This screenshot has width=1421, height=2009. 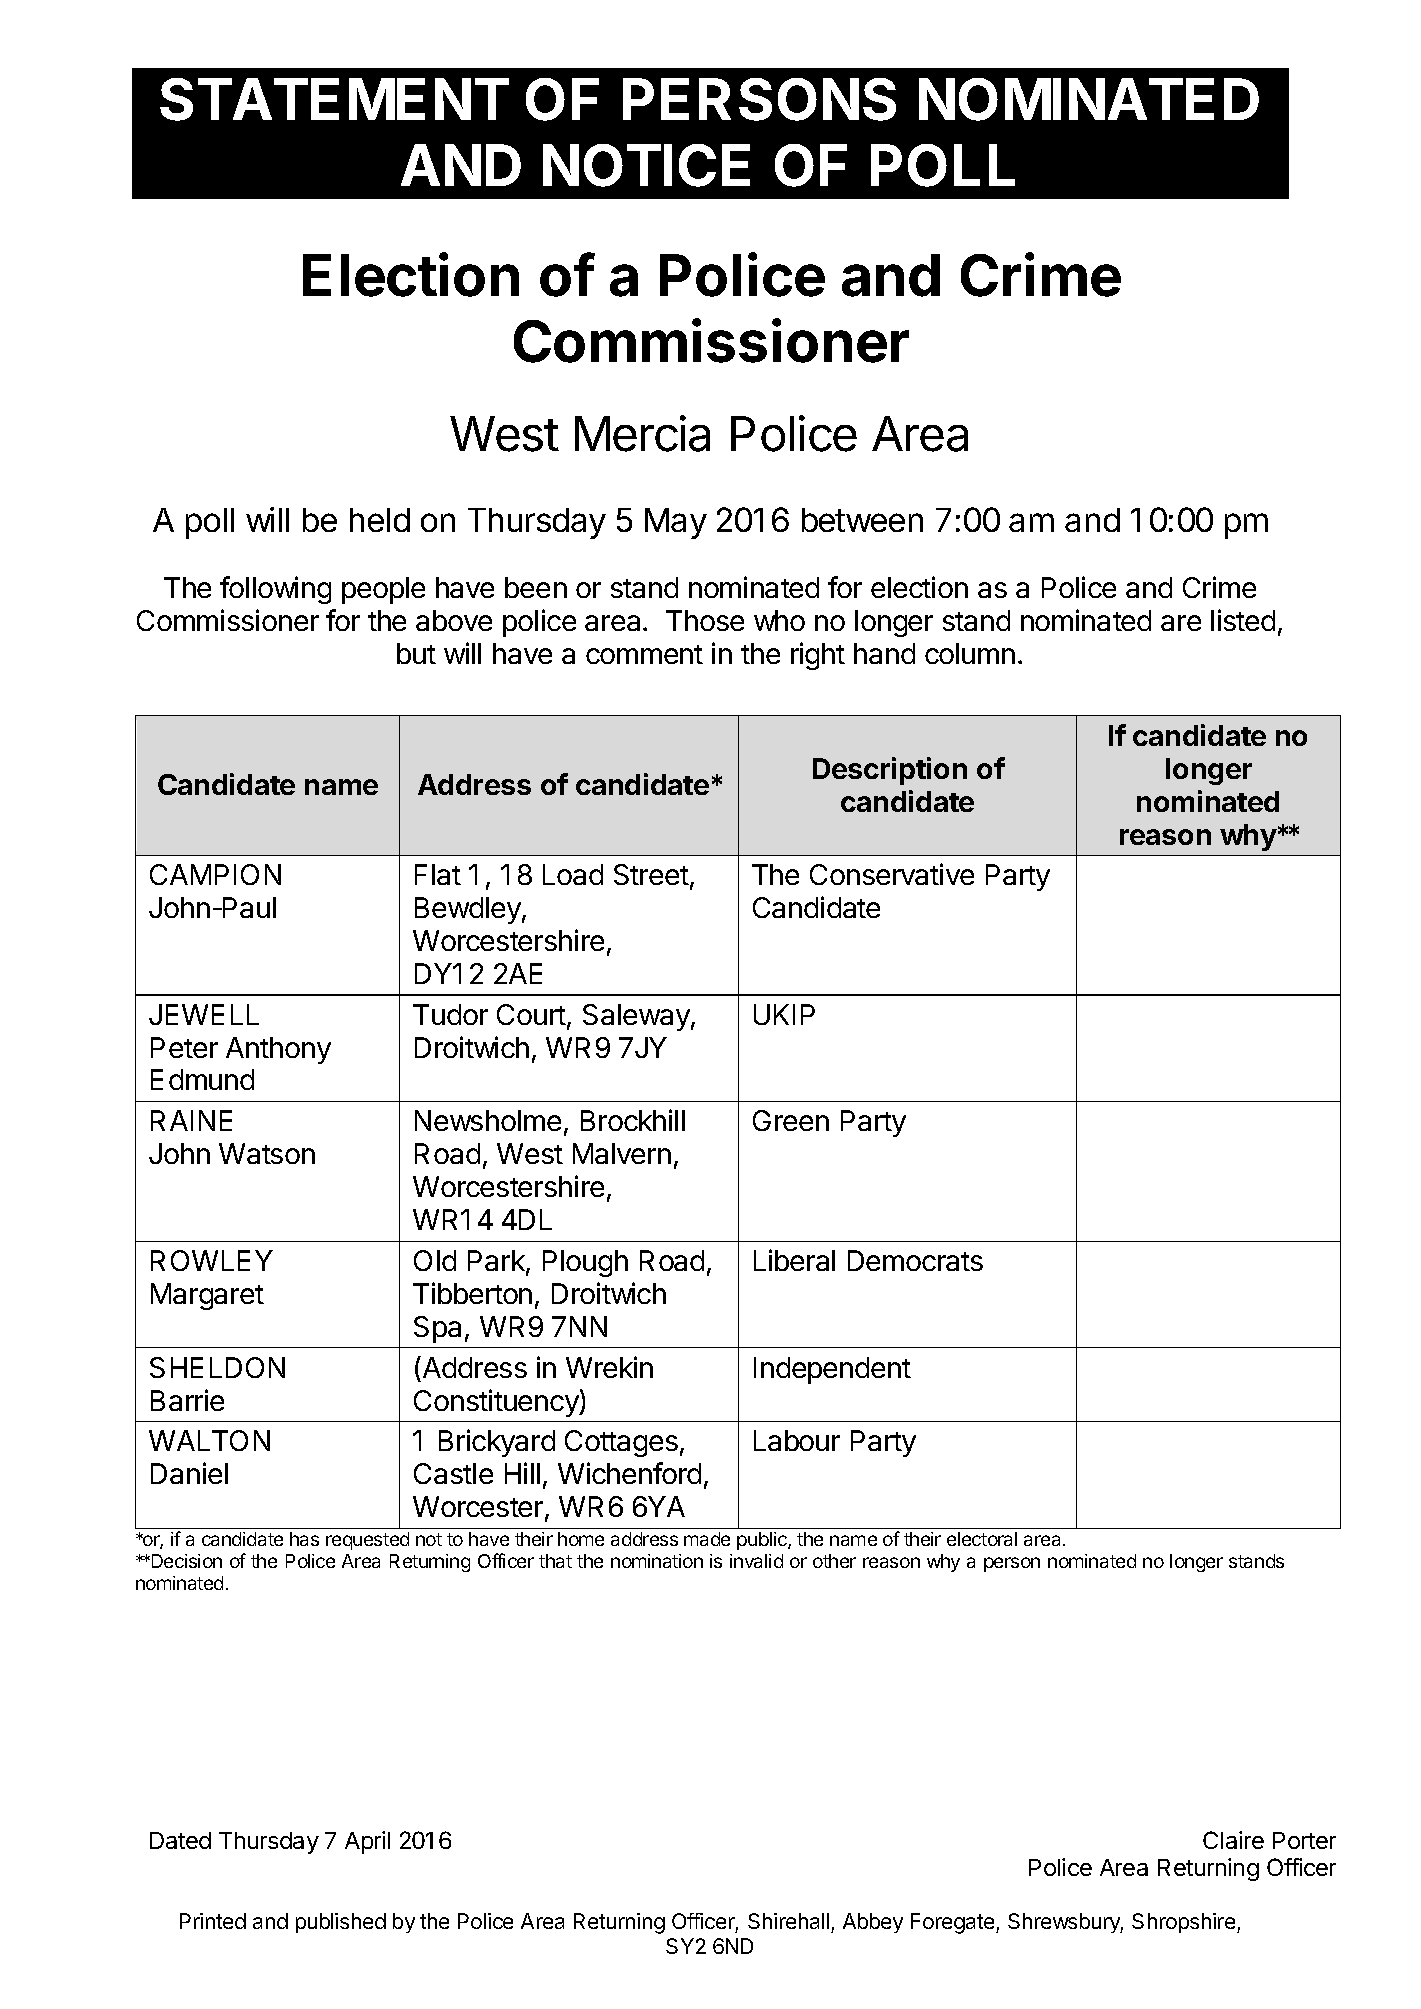 I want to click on Conservative, so click(x=892, y=874).
